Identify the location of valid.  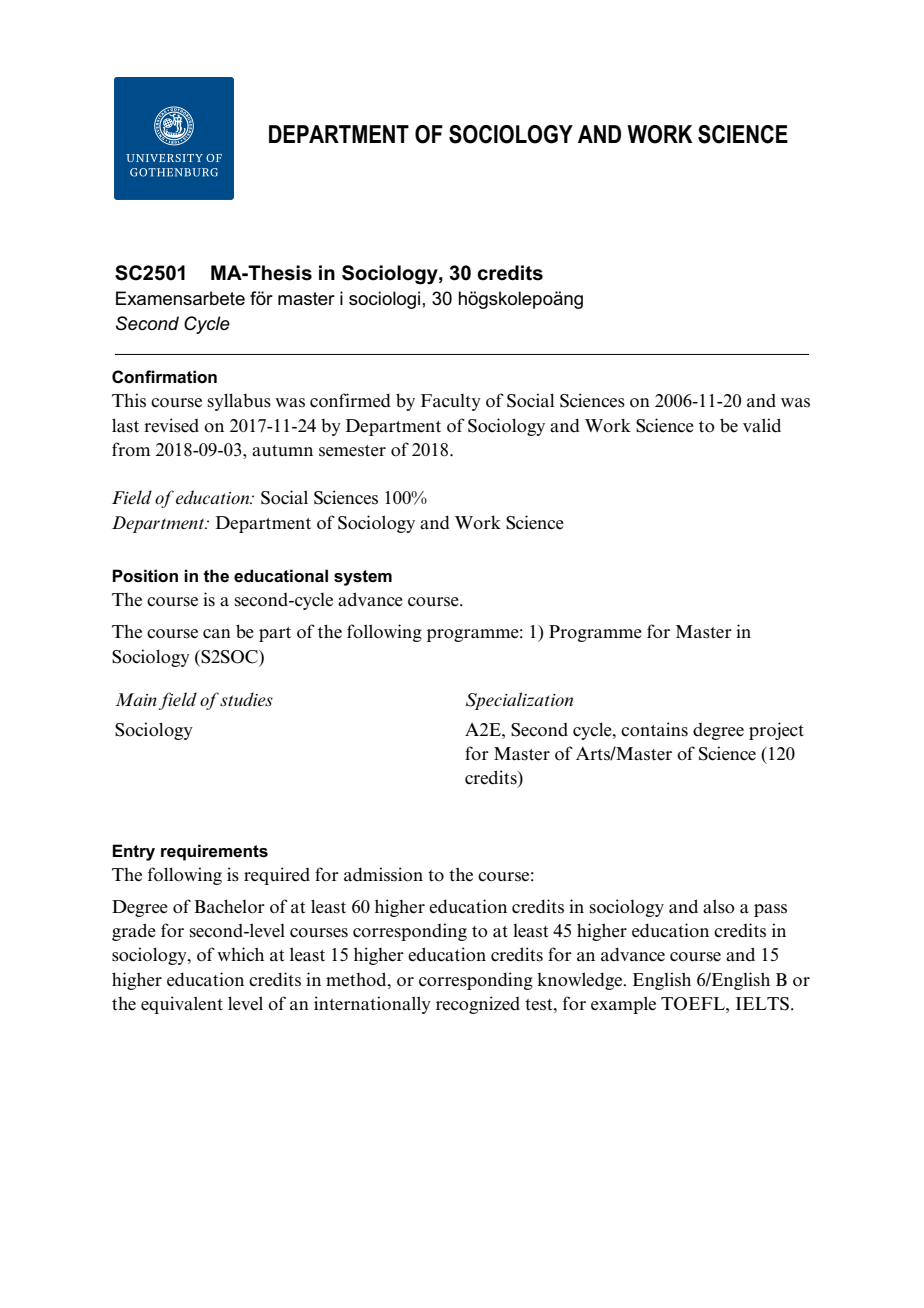
(762, 425).
